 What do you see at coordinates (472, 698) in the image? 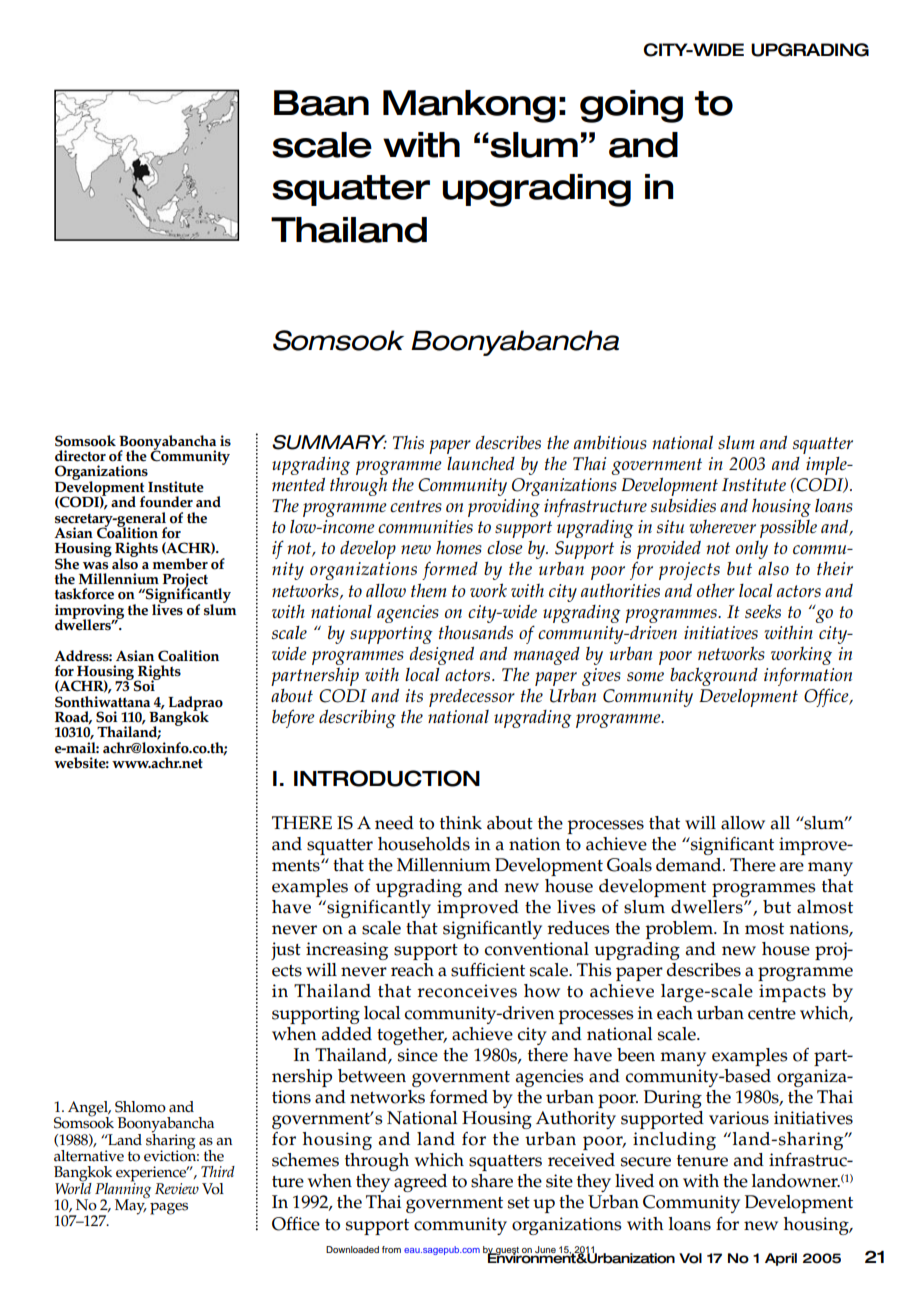
I see `predecessor` at bounding box center [472, 698].
